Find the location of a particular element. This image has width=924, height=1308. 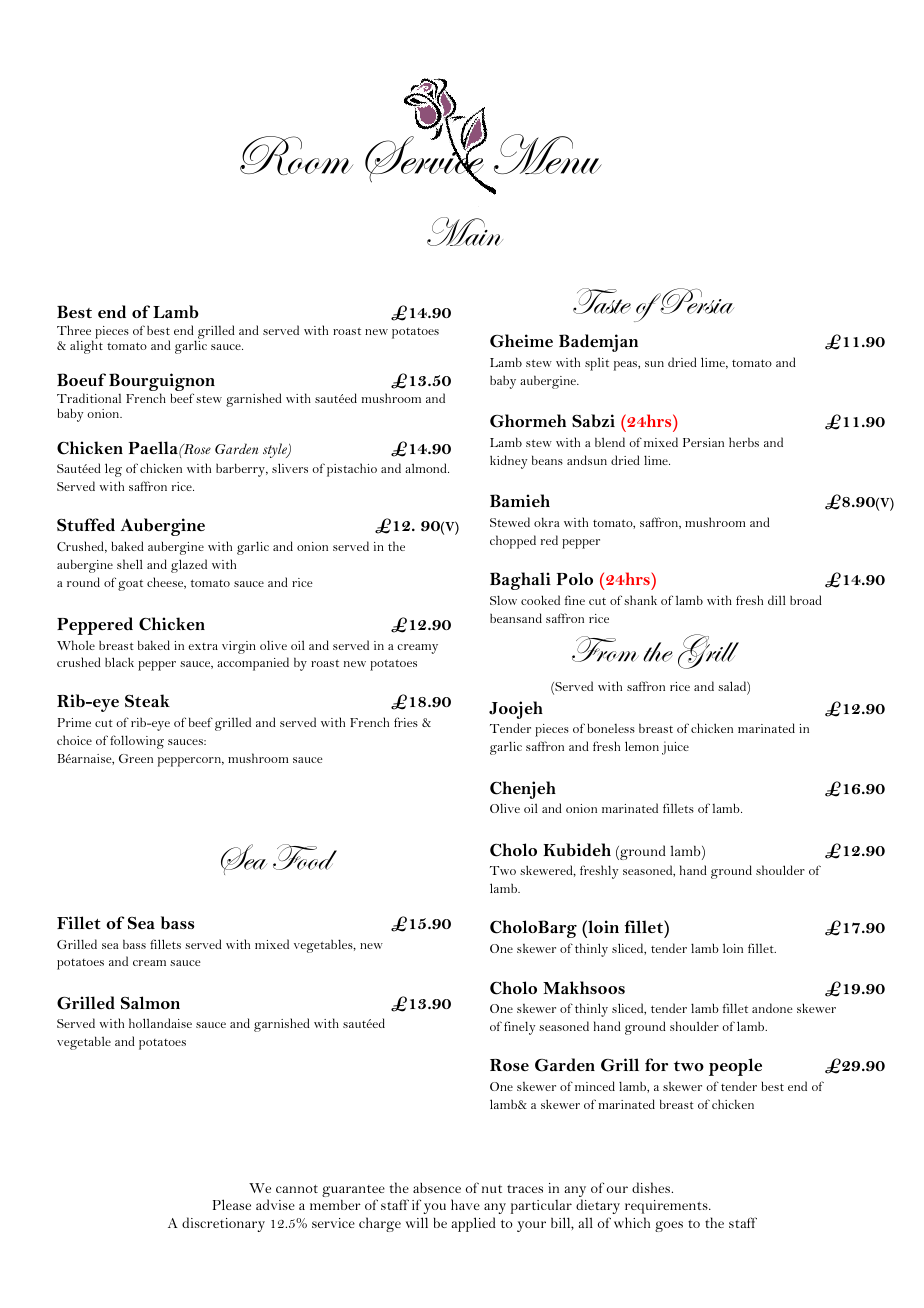

fries is located at coordinates (406, 722).
